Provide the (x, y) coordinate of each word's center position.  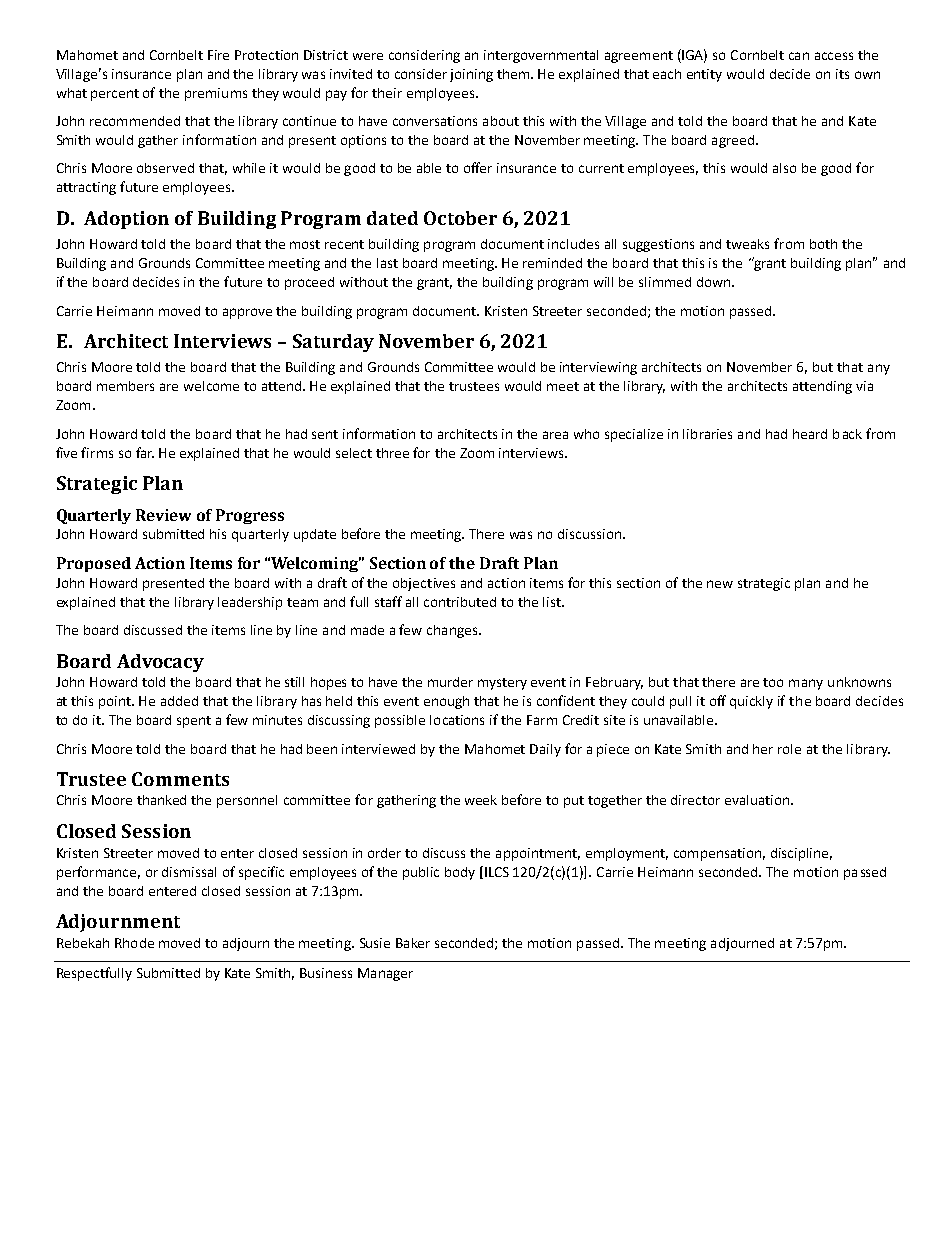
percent (115, 95)
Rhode (134, 943)
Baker (413, 943)
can (799, 56)
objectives (424, 584)
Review (163, 515)
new (720, 584)
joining (471, 75)
